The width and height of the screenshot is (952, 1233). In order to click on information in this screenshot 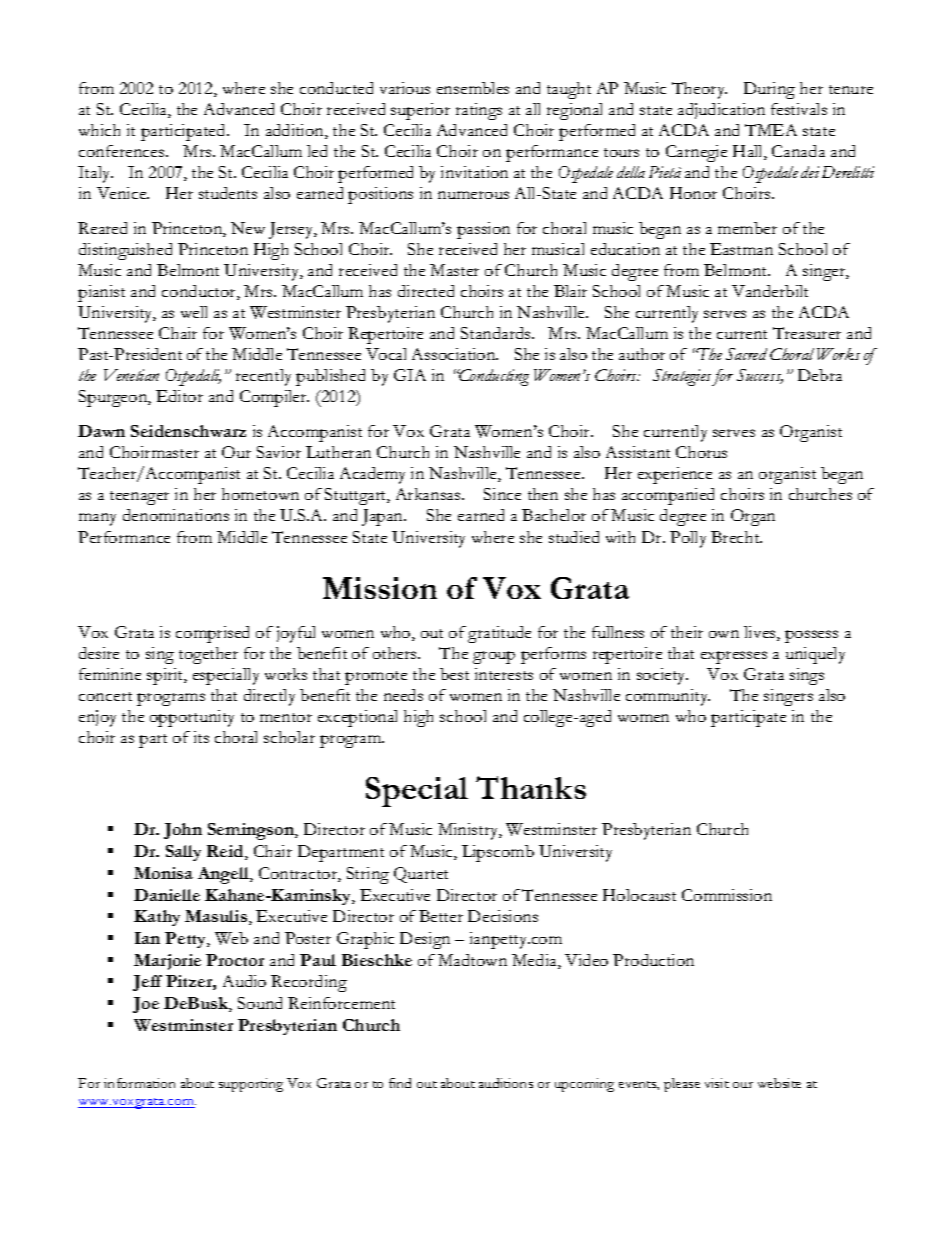, I will do `click(139, 1083)`.
